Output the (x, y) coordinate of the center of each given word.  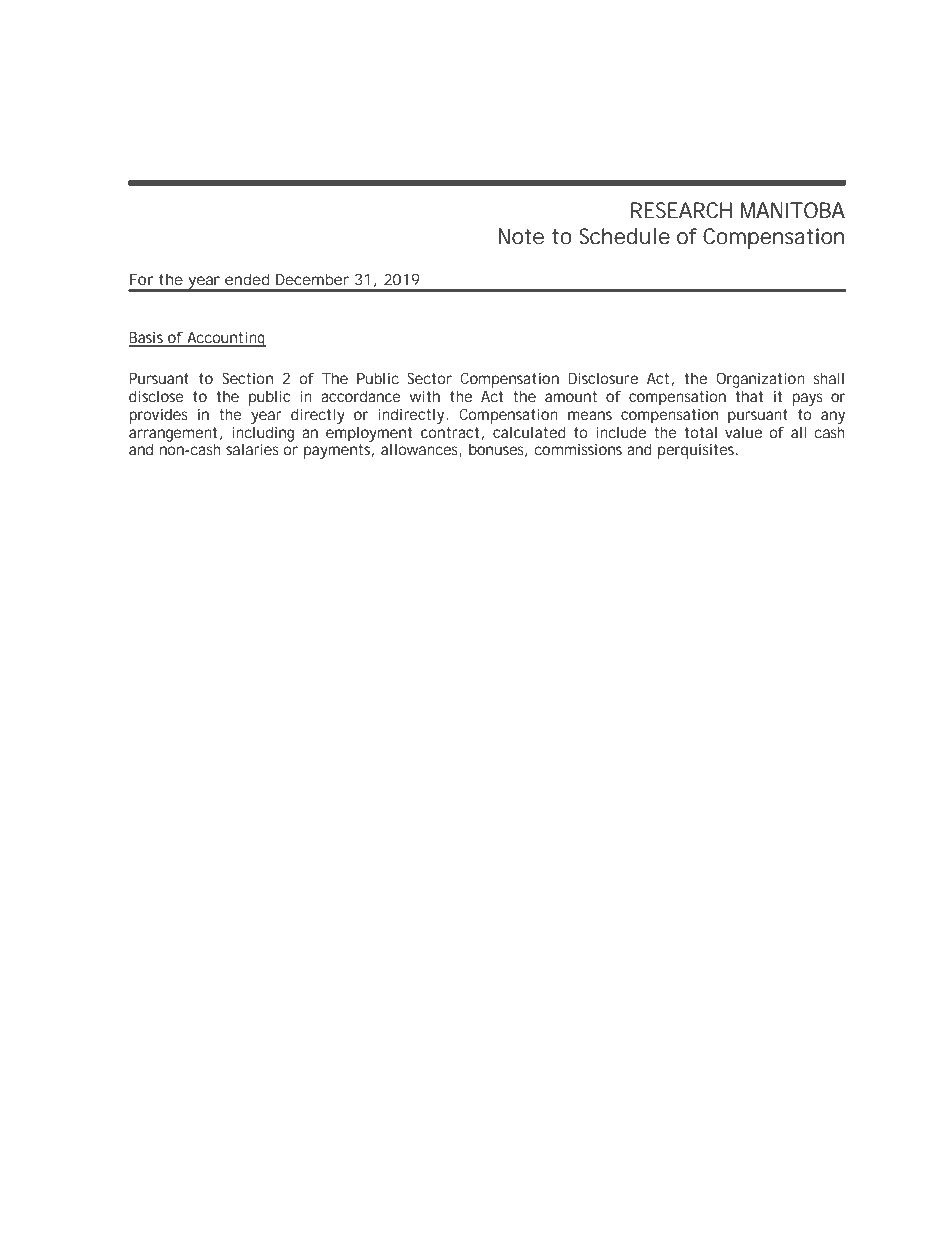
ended (247, 279)
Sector (429, 378)
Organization (760, 380)
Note (521, 236)
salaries (252, 449)
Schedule (624, 236)
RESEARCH (681, 210)
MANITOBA (793, 210)
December (312, 279)
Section (247, 378)
